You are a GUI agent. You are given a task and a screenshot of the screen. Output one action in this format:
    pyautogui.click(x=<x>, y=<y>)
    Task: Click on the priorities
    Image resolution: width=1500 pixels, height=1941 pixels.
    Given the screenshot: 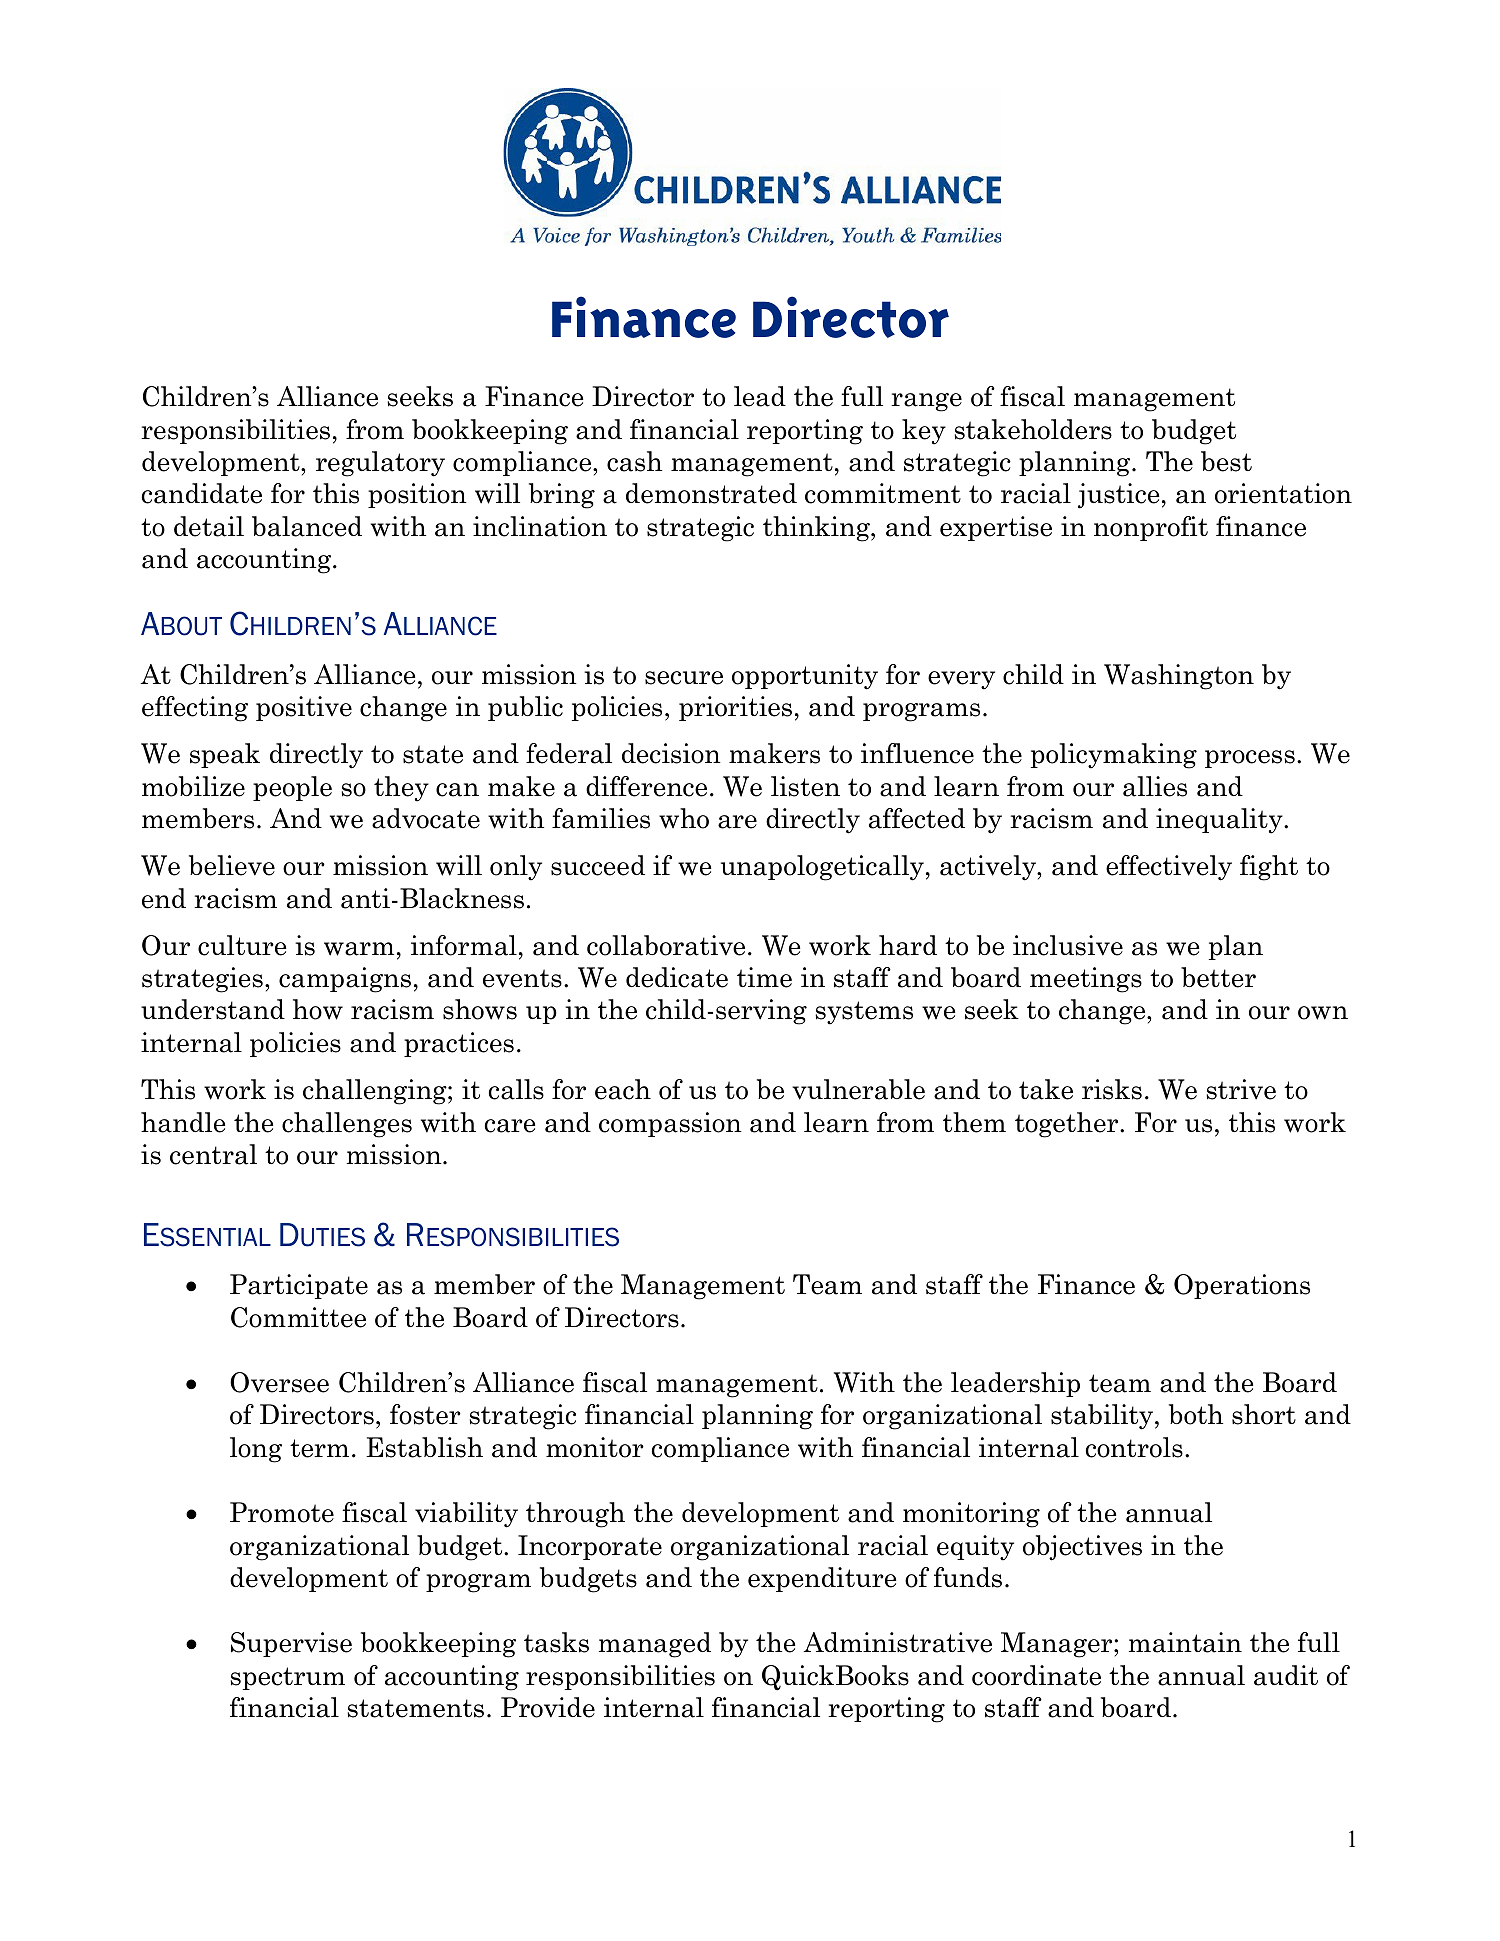 What is the action you would take?
    pyautogui.click(x=735, y=708)
